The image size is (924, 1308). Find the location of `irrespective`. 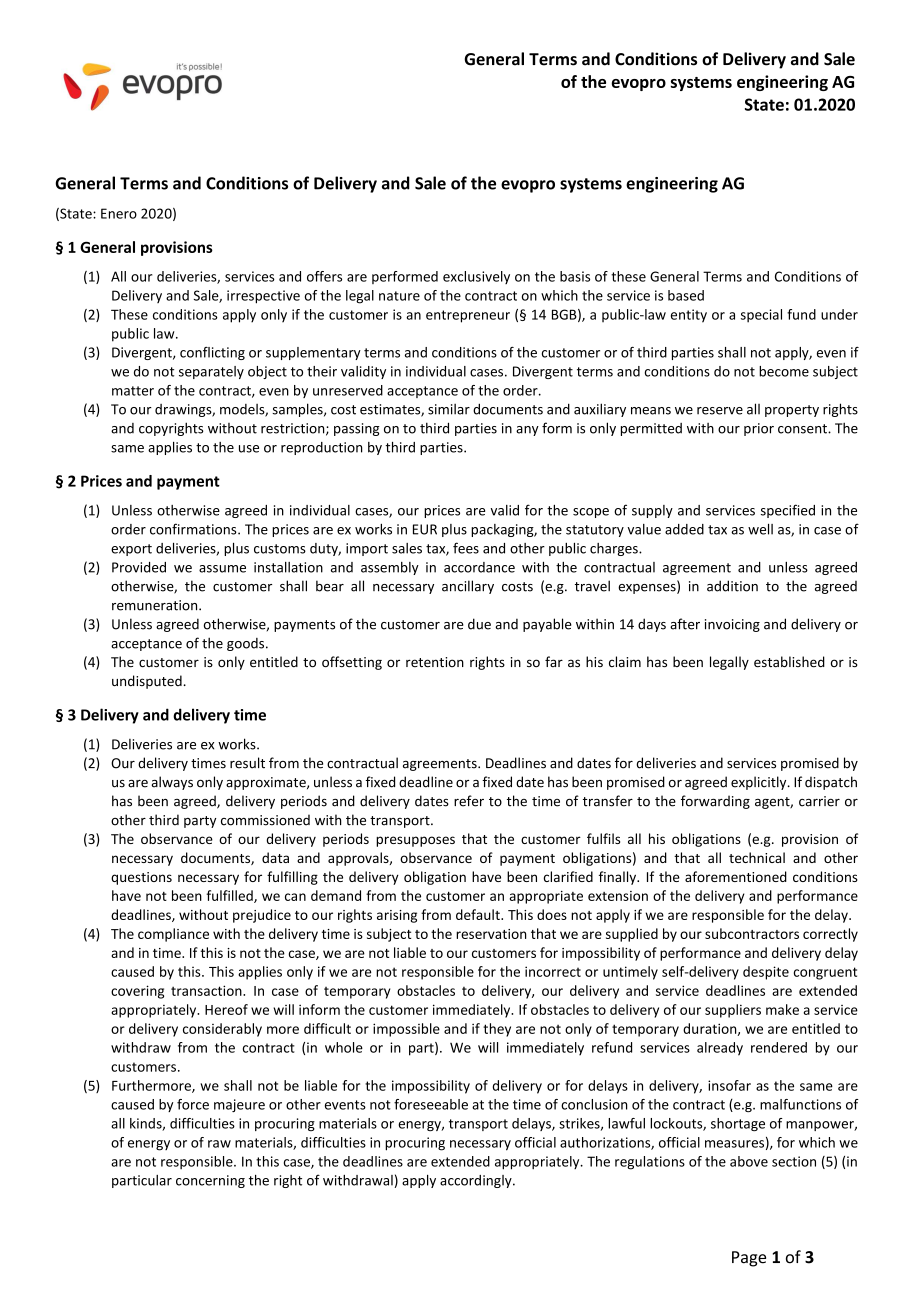

irrespective is located at coordinates (263, 297).
